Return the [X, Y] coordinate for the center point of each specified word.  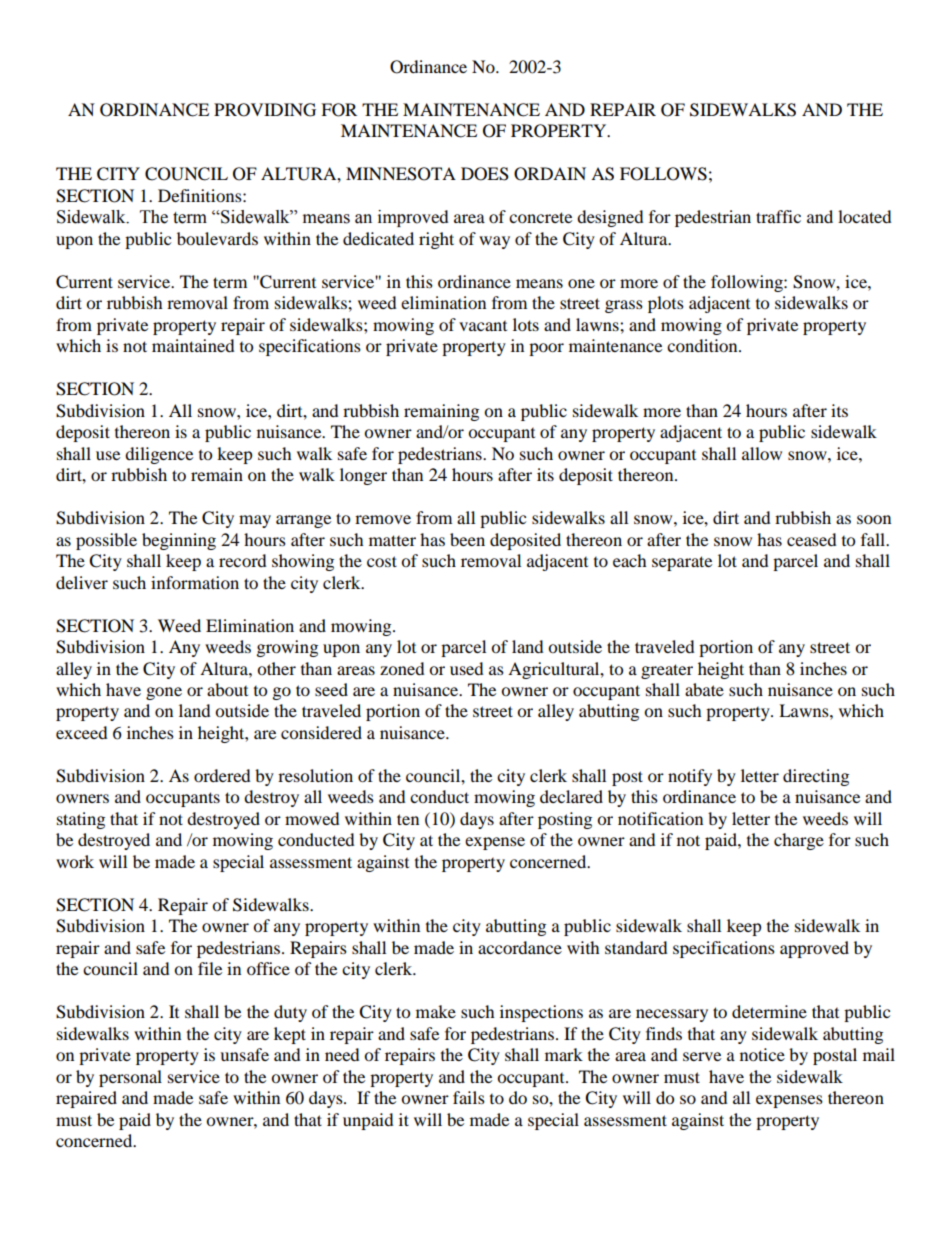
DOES [485, 174]
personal [130, 1078]
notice [762, 1054]
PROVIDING [265, 110]
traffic [778, 216]
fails [469, 1097]
